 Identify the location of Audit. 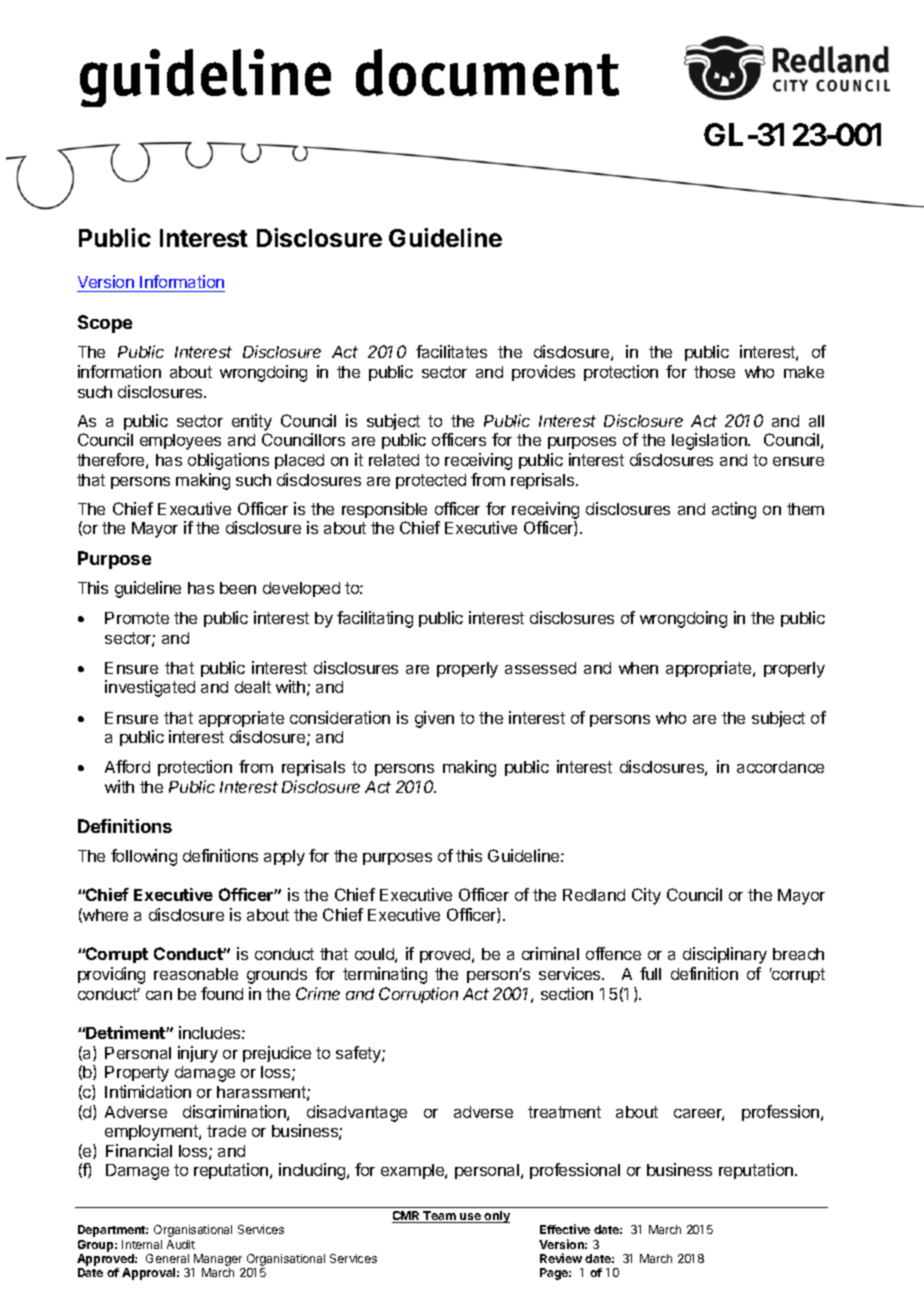
(181, 1244).
